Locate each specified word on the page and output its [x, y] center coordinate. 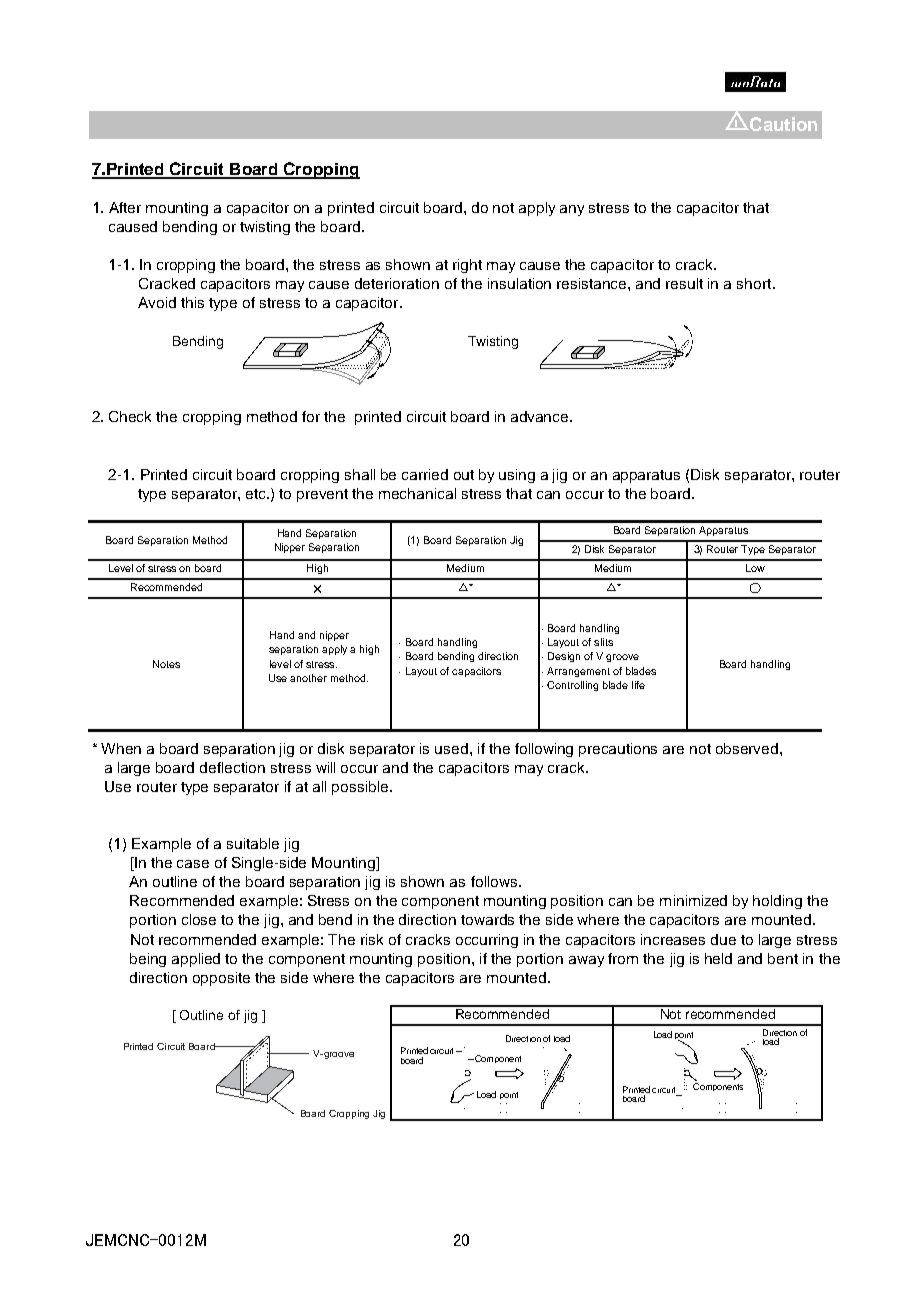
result [684, 283]
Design [564, 657]
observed [748, 748]
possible [361, 788]
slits [603, 642]
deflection [232, 767]
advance [541, 416]
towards [487, 919]
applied [196, 960]
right [467, 266]
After [125, 207]
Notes [166, 664]
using [517, 476]
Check [130, 416]
